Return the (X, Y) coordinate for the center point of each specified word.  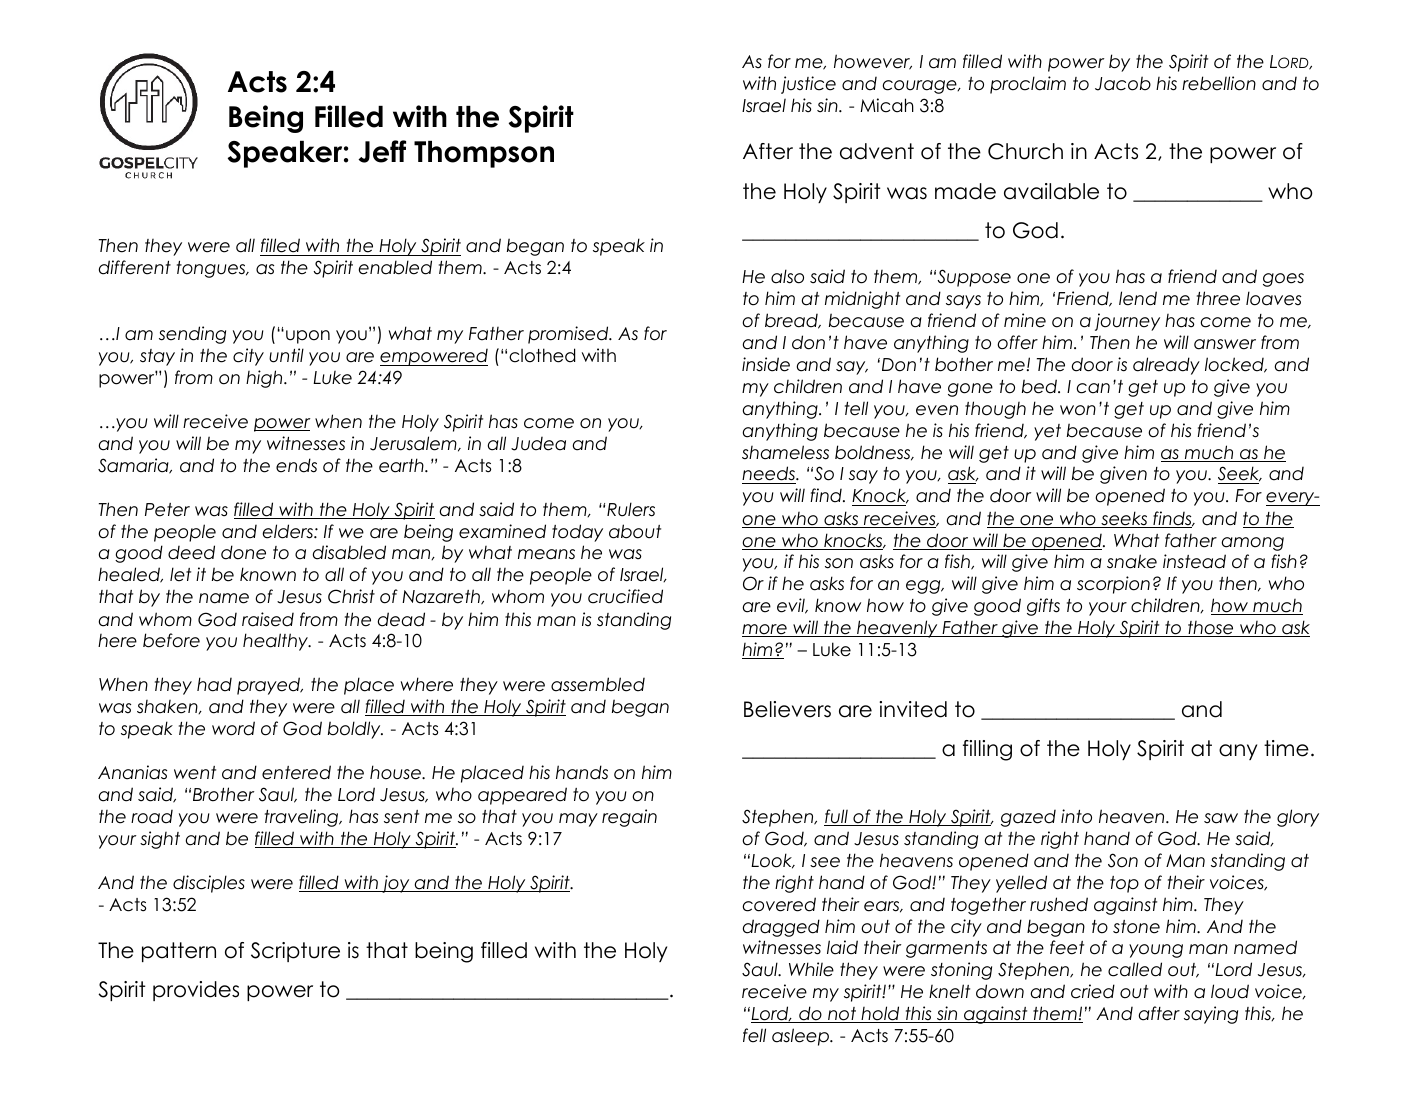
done (243, 552)
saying (1211, 1015)
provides (196, 991)
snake (1132, 561)
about (635, 531)
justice (808, 85)
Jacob (1123, 83)
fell (754, 1035)
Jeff (382, 151)
